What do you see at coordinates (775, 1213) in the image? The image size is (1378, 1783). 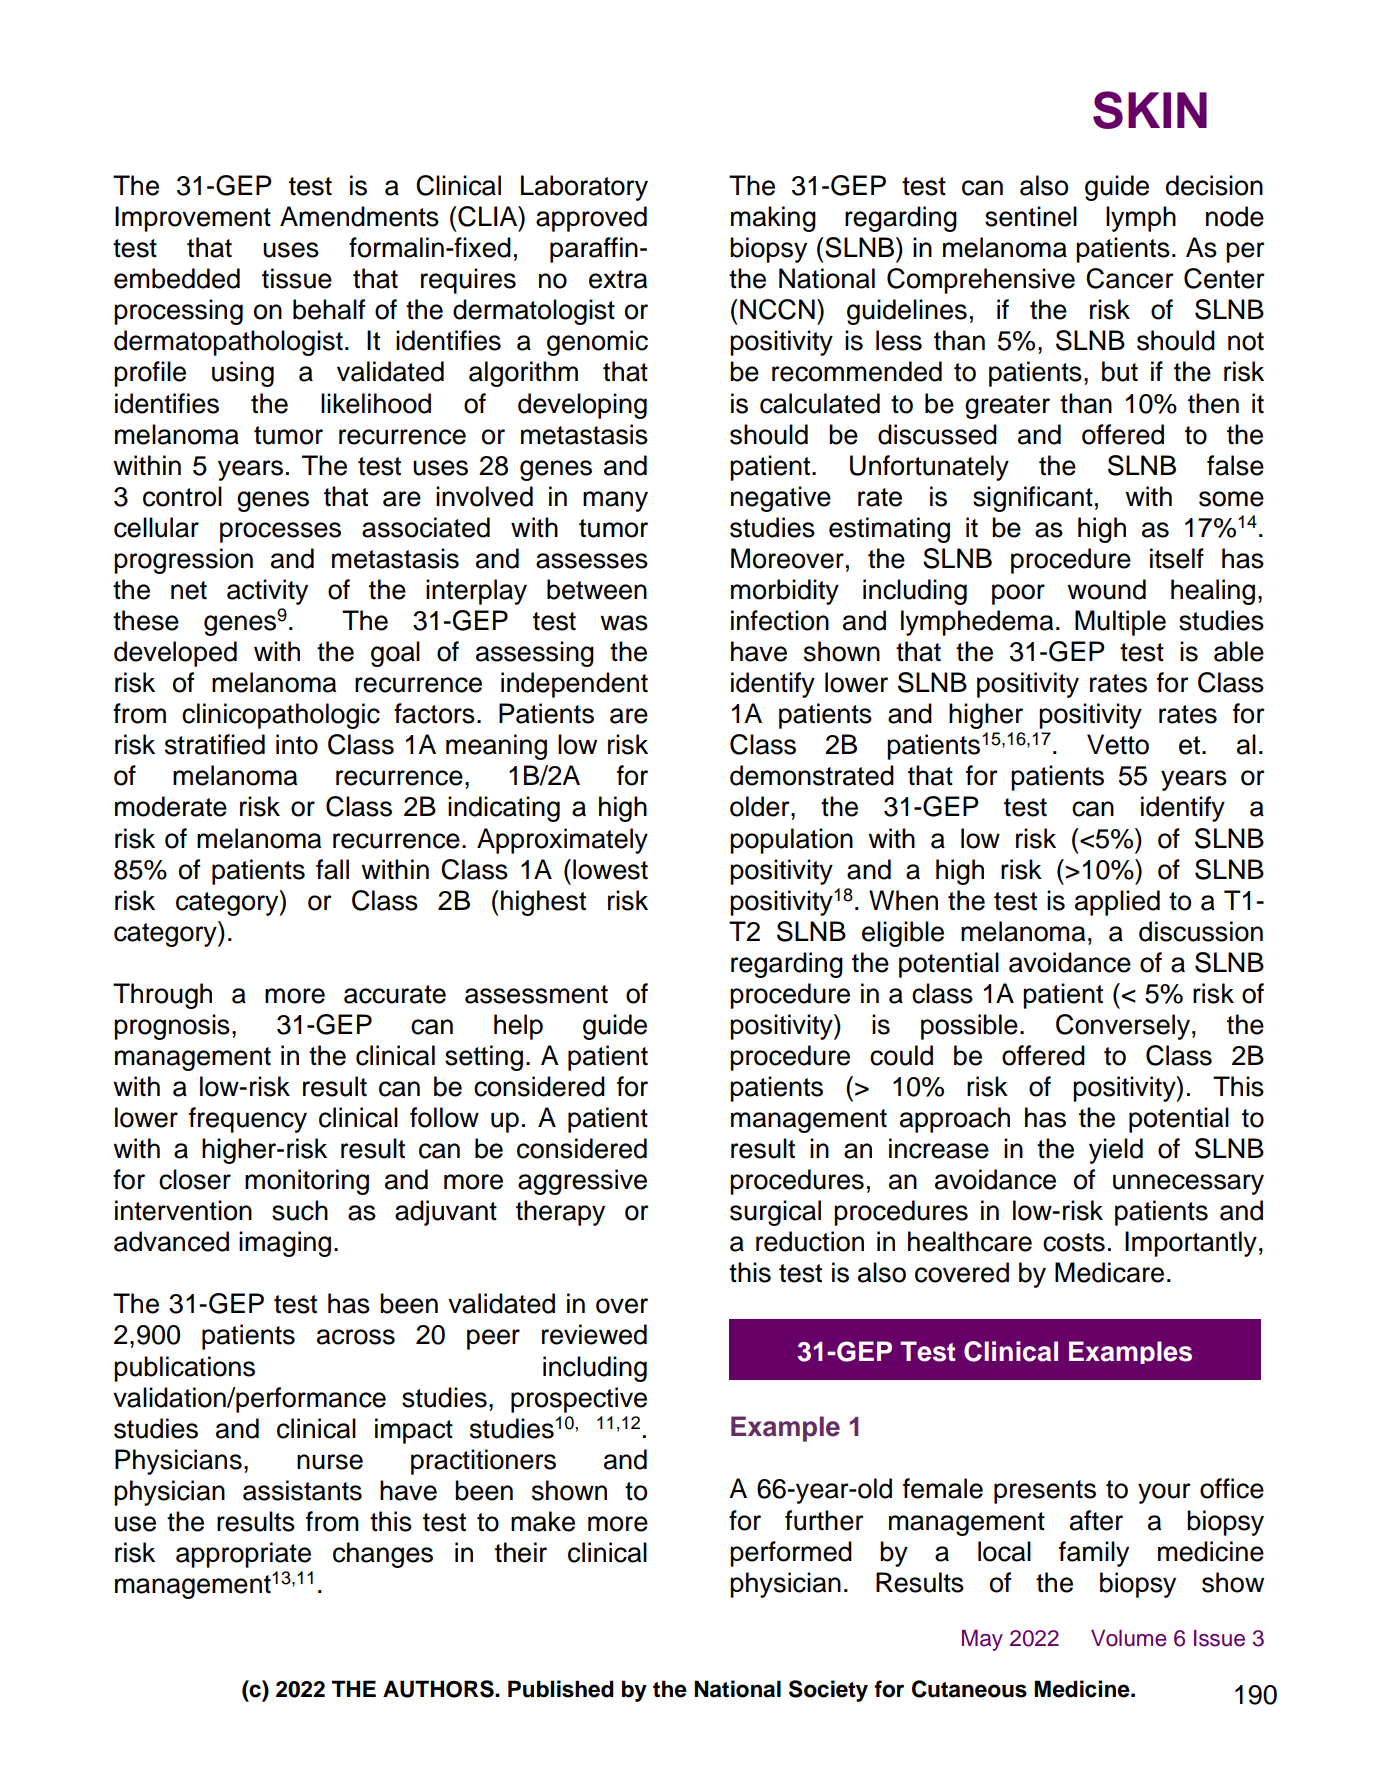 I see `surgical` at bounding box center [775, 1213].
